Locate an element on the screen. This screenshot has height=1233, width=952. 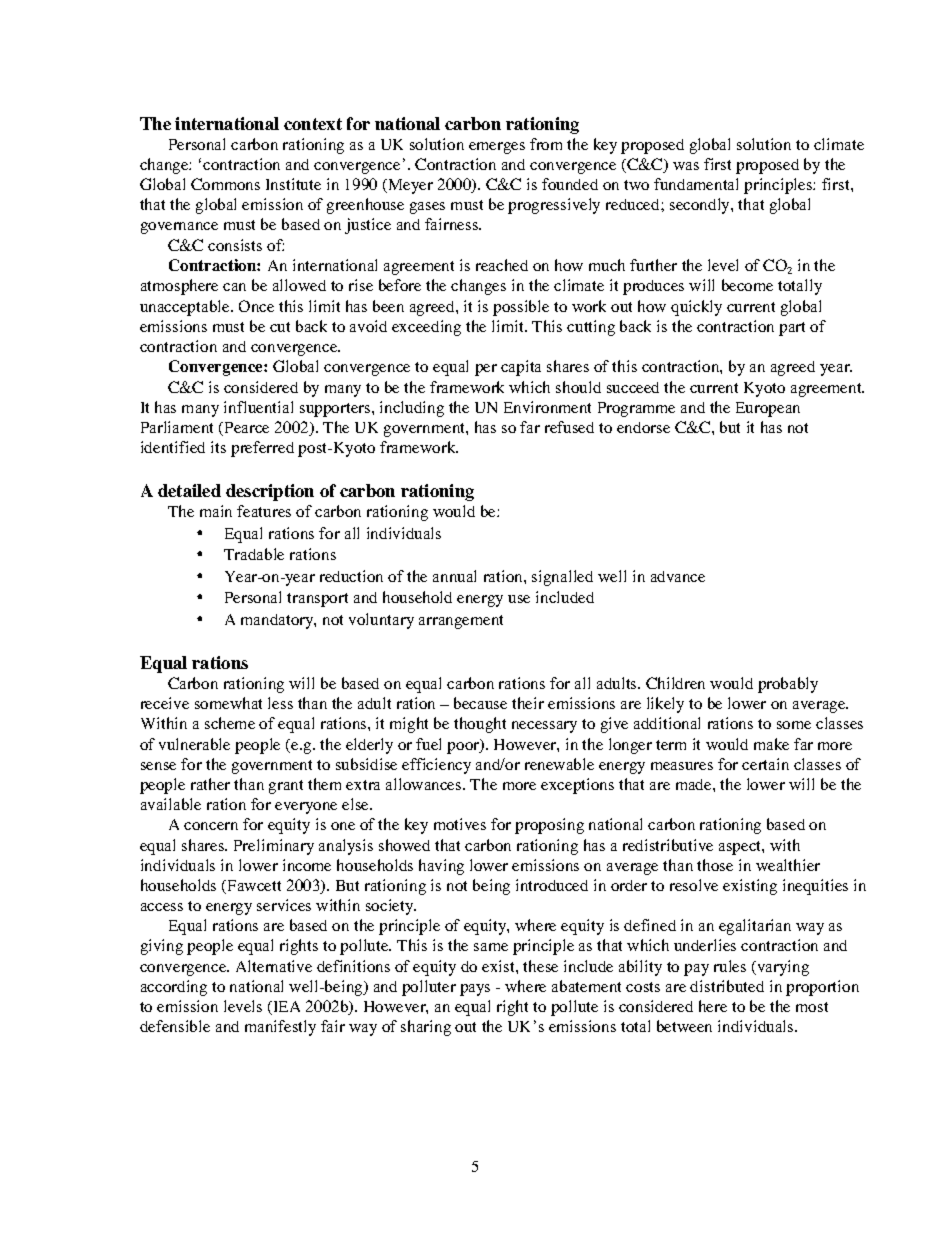
manifestly is located at coordinates (280, 1028).
